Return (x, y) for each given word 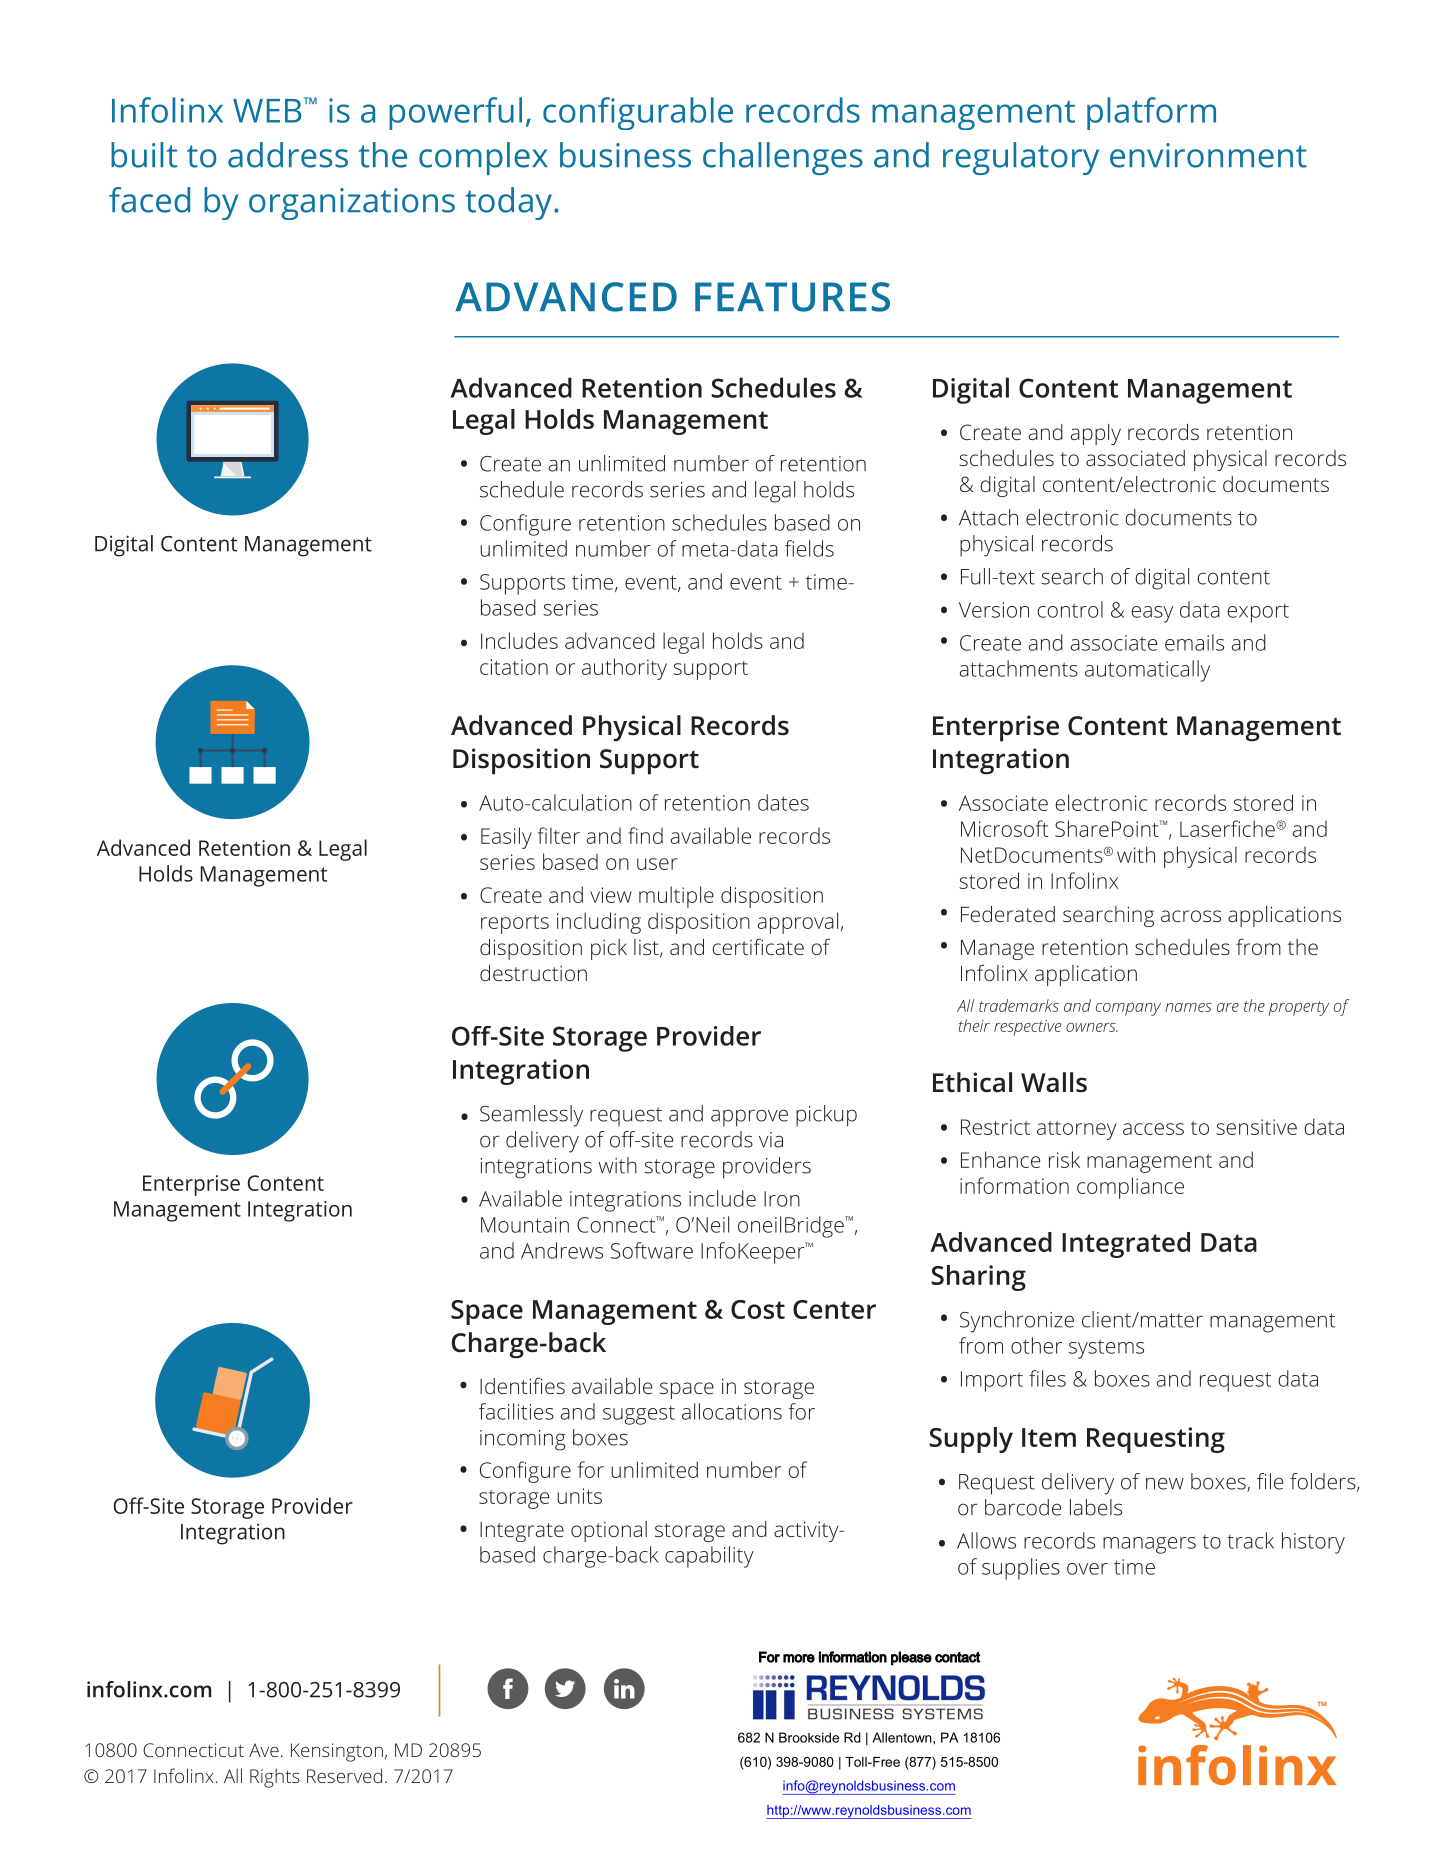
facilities (516, 1411)
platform (1151, 113)
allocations (732, 1411)
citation (514, 667)
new (1165, 1483)
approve (749, 1118)
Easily (506, 838)
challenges (783, 158)
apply (1096, 434)
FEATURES (792, 297)
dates (783, 802)
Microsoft (1005, 828)
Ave (264, 1750)
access (1153, 1129)
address (288, 155)
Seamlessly (531, 1116)
